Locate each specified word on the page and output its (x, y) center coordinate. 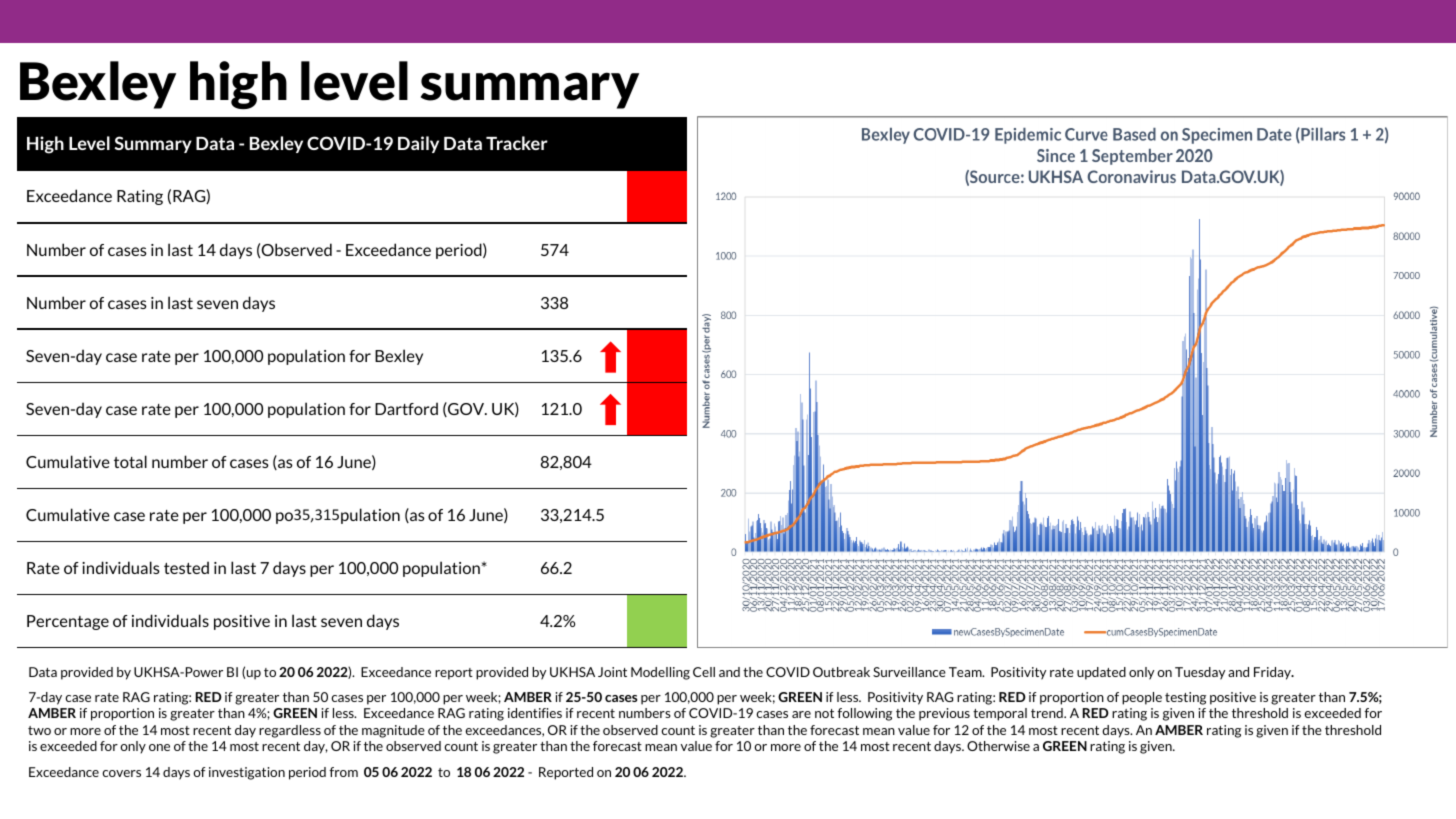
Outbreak (841, 672)
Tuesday (1200, 673)
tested (186, 567)
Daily (418, 144)
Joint (612, 672)
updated (1101, 673)
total (130, 461)
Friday (1273, 673)
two (39, 730)
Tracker (517, 143)
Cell (704, 672)
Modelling (660, 673)
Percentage (68, 622)
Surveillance (909, 672)
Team (966, 672)
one (159, 747)
